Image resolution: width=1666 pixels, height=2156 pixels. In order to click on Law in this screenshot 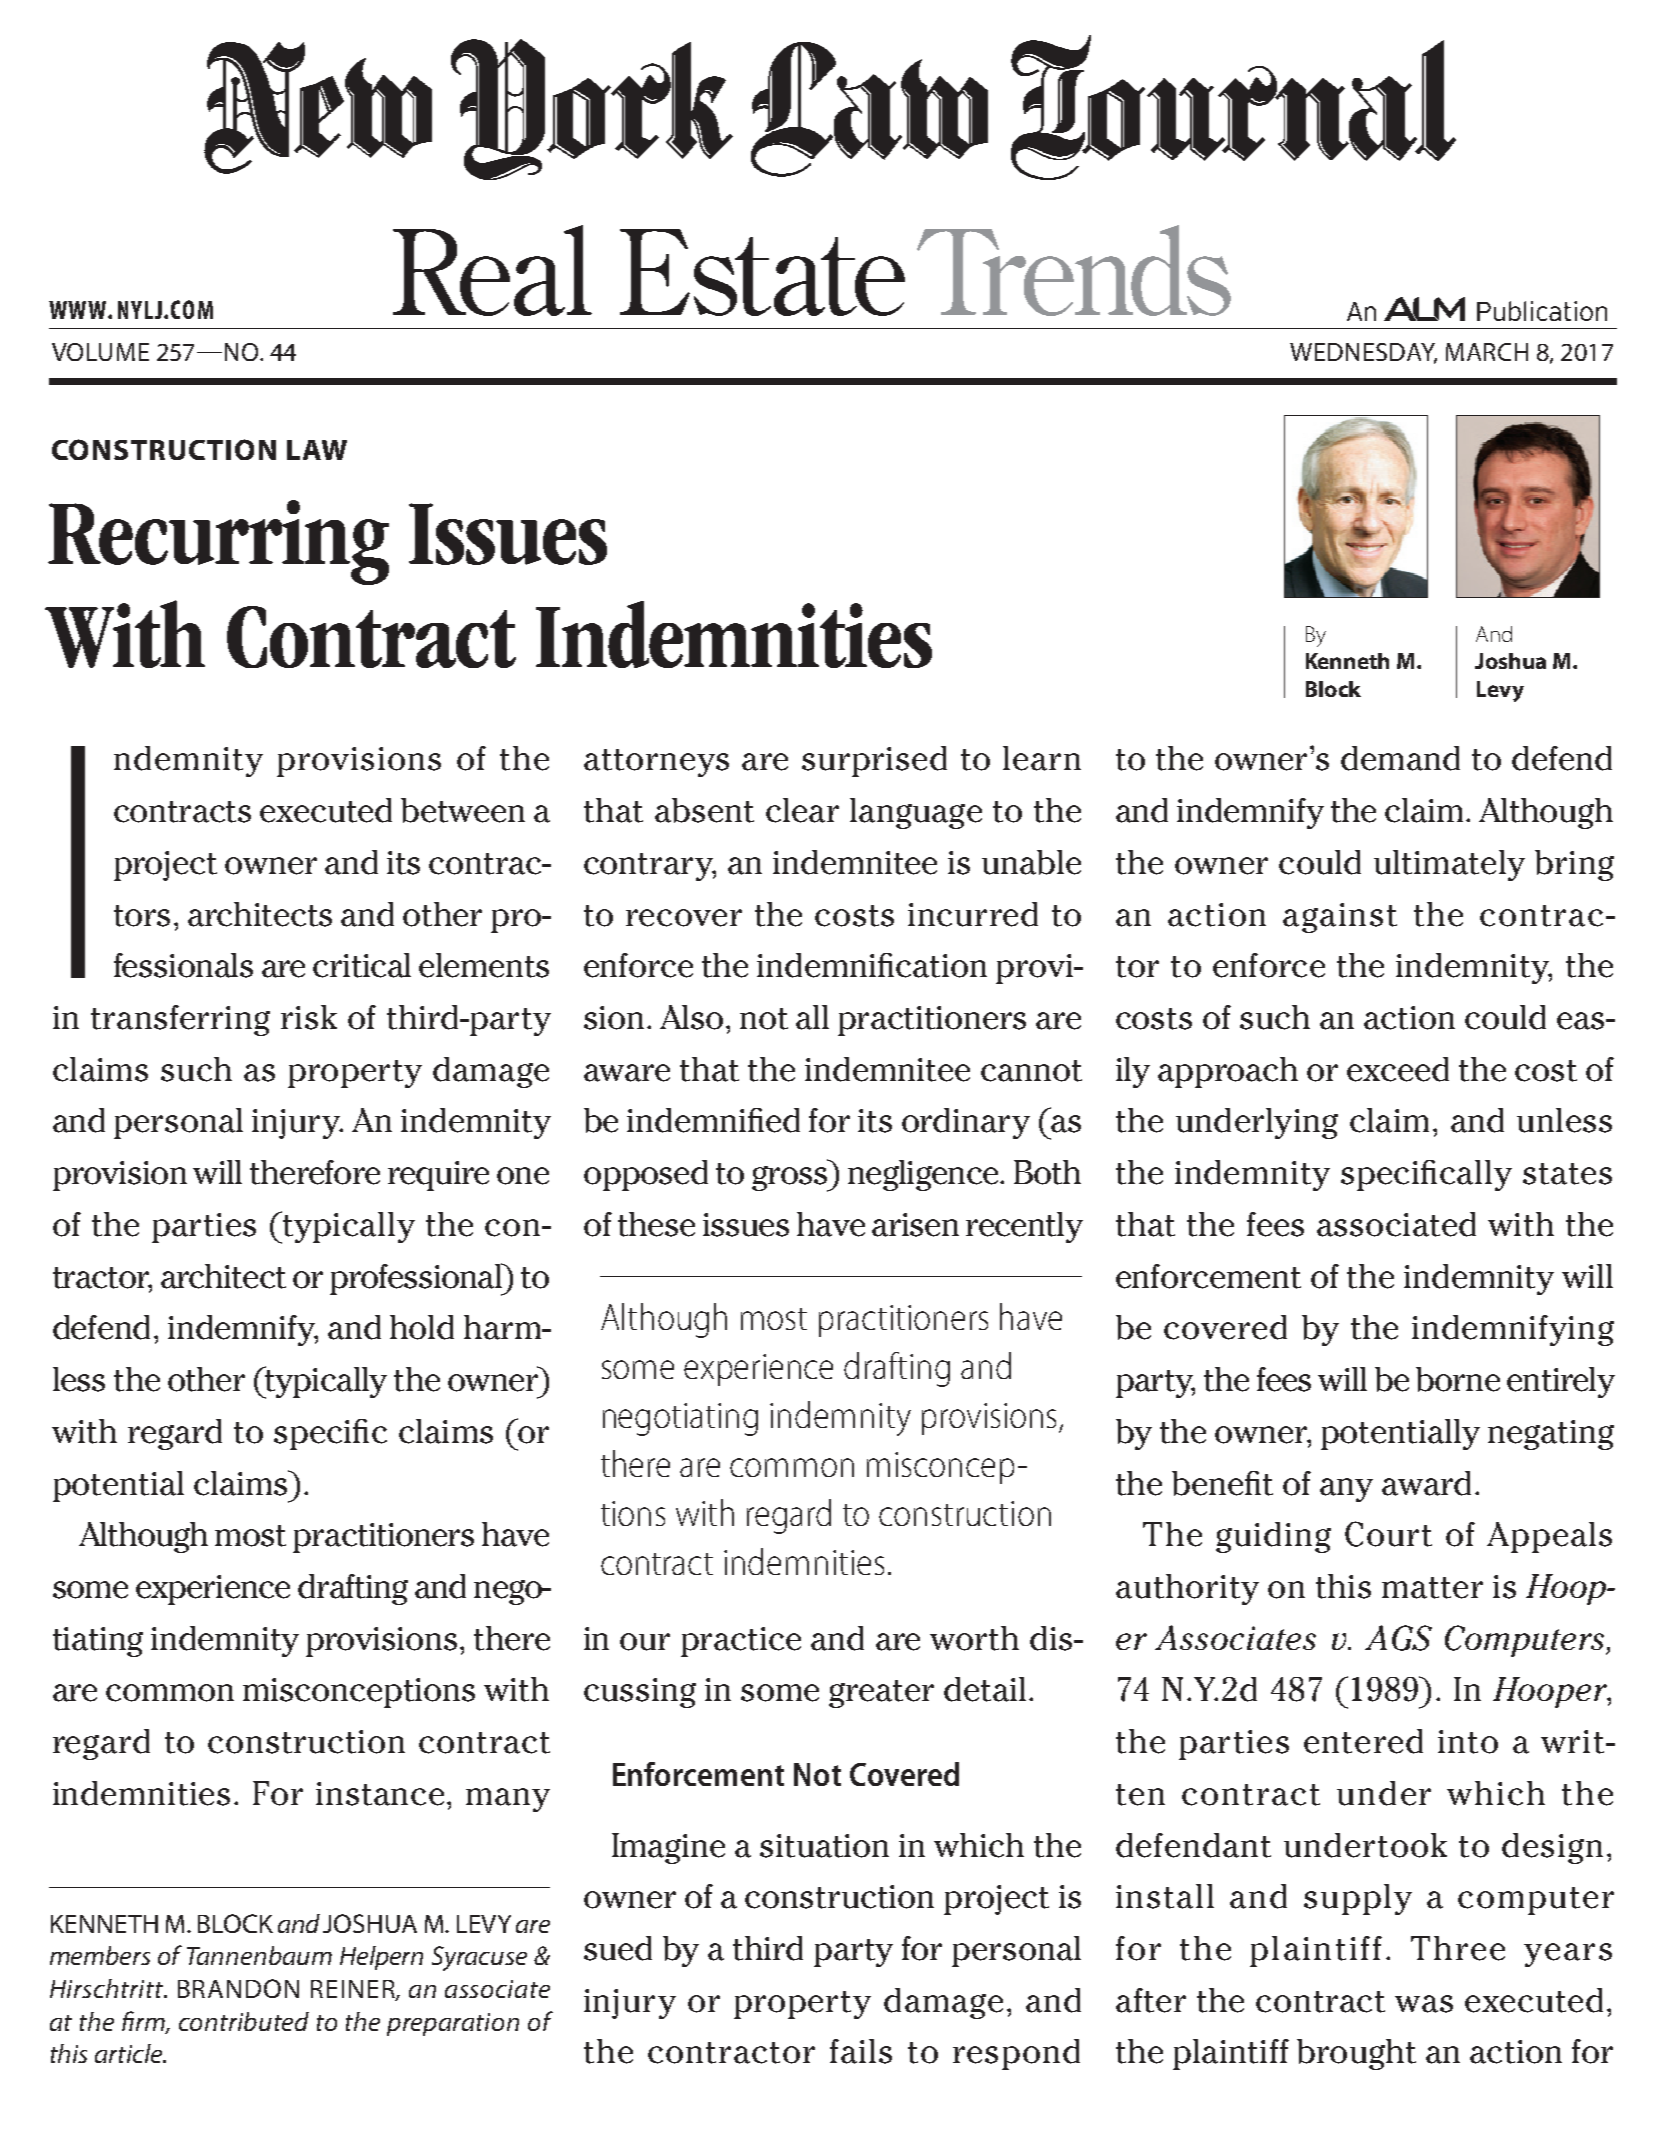, I will do `click(317, 450)`.
